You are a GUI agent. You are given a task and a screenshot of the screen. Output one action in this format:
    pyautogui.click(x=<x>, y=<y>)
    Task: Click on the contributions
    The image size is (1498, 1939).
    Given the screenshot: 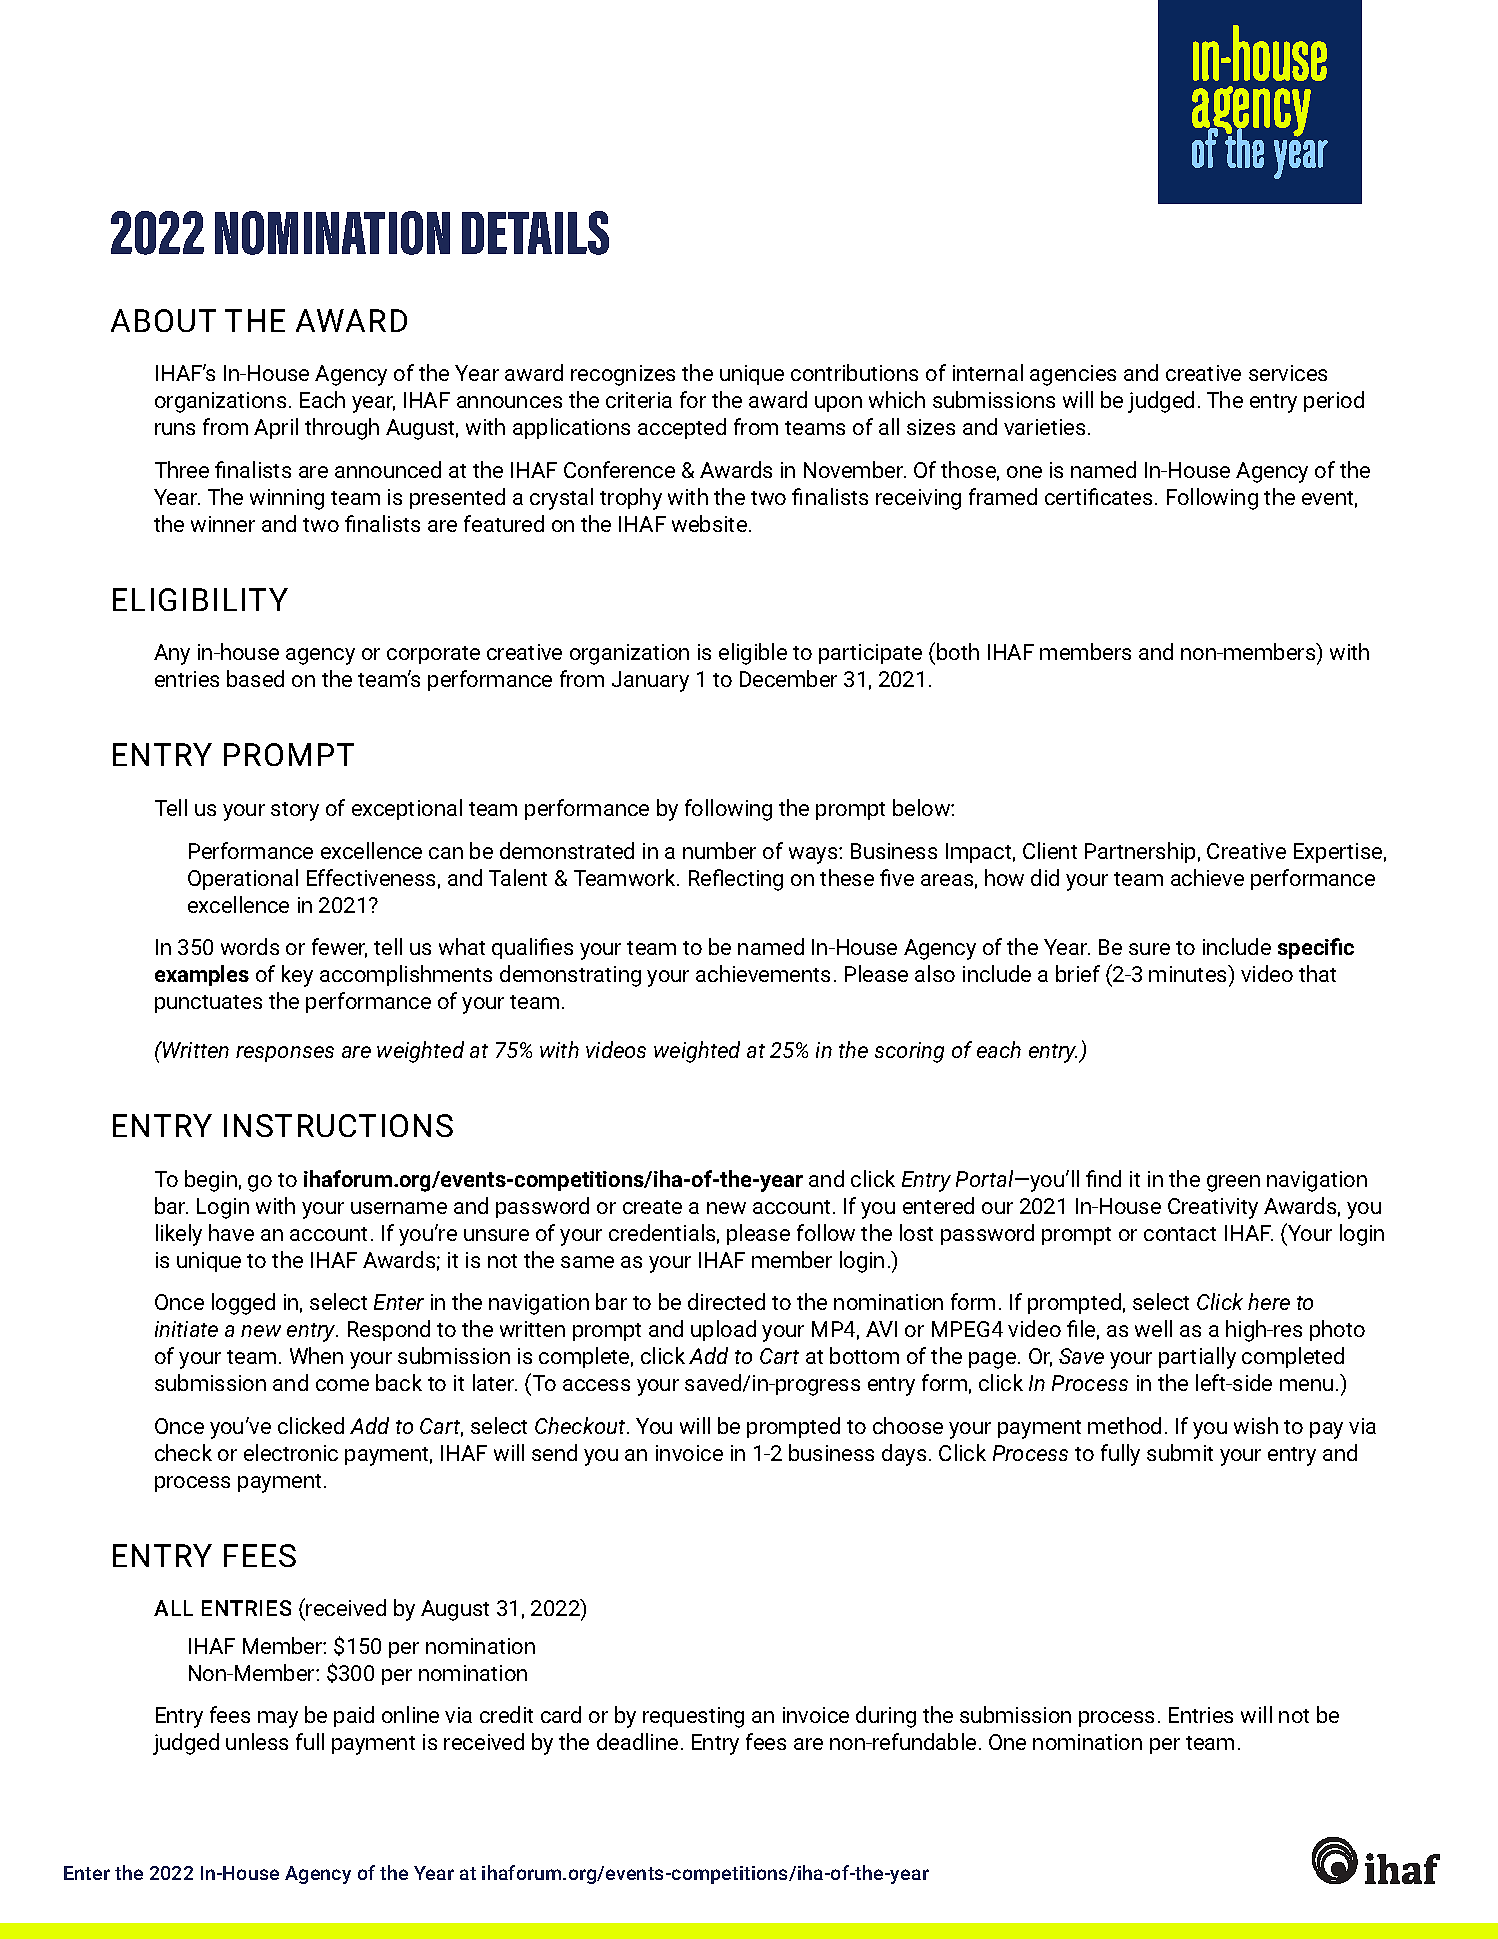 What is the action you would take?
    pyautogui.click(x=854, y=372)
